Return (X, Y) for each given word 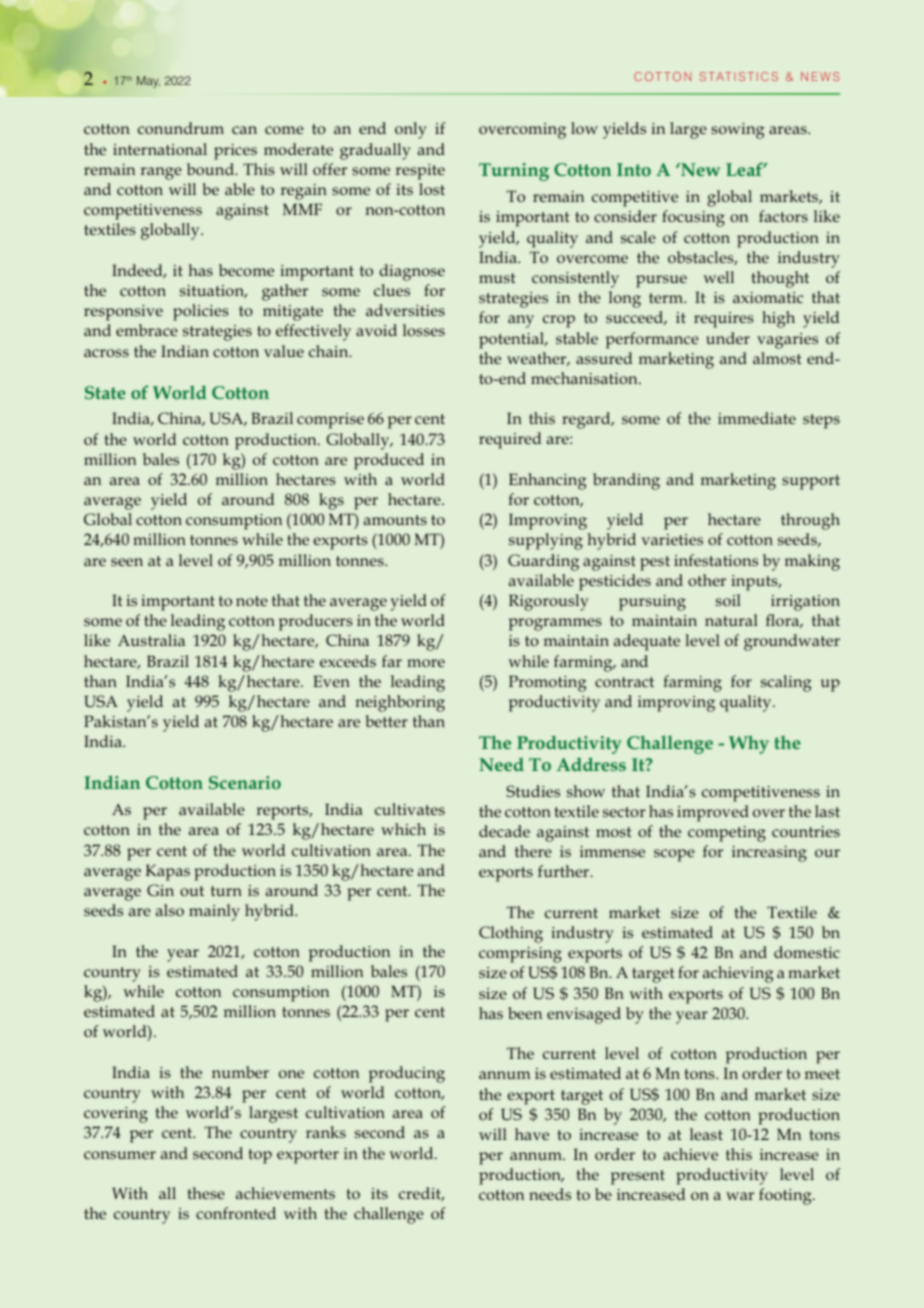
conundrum (181, 128)
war (740, 1196)
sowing (738, 131)
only (411, 130)
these (206, 1193)
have (532, 1134)
